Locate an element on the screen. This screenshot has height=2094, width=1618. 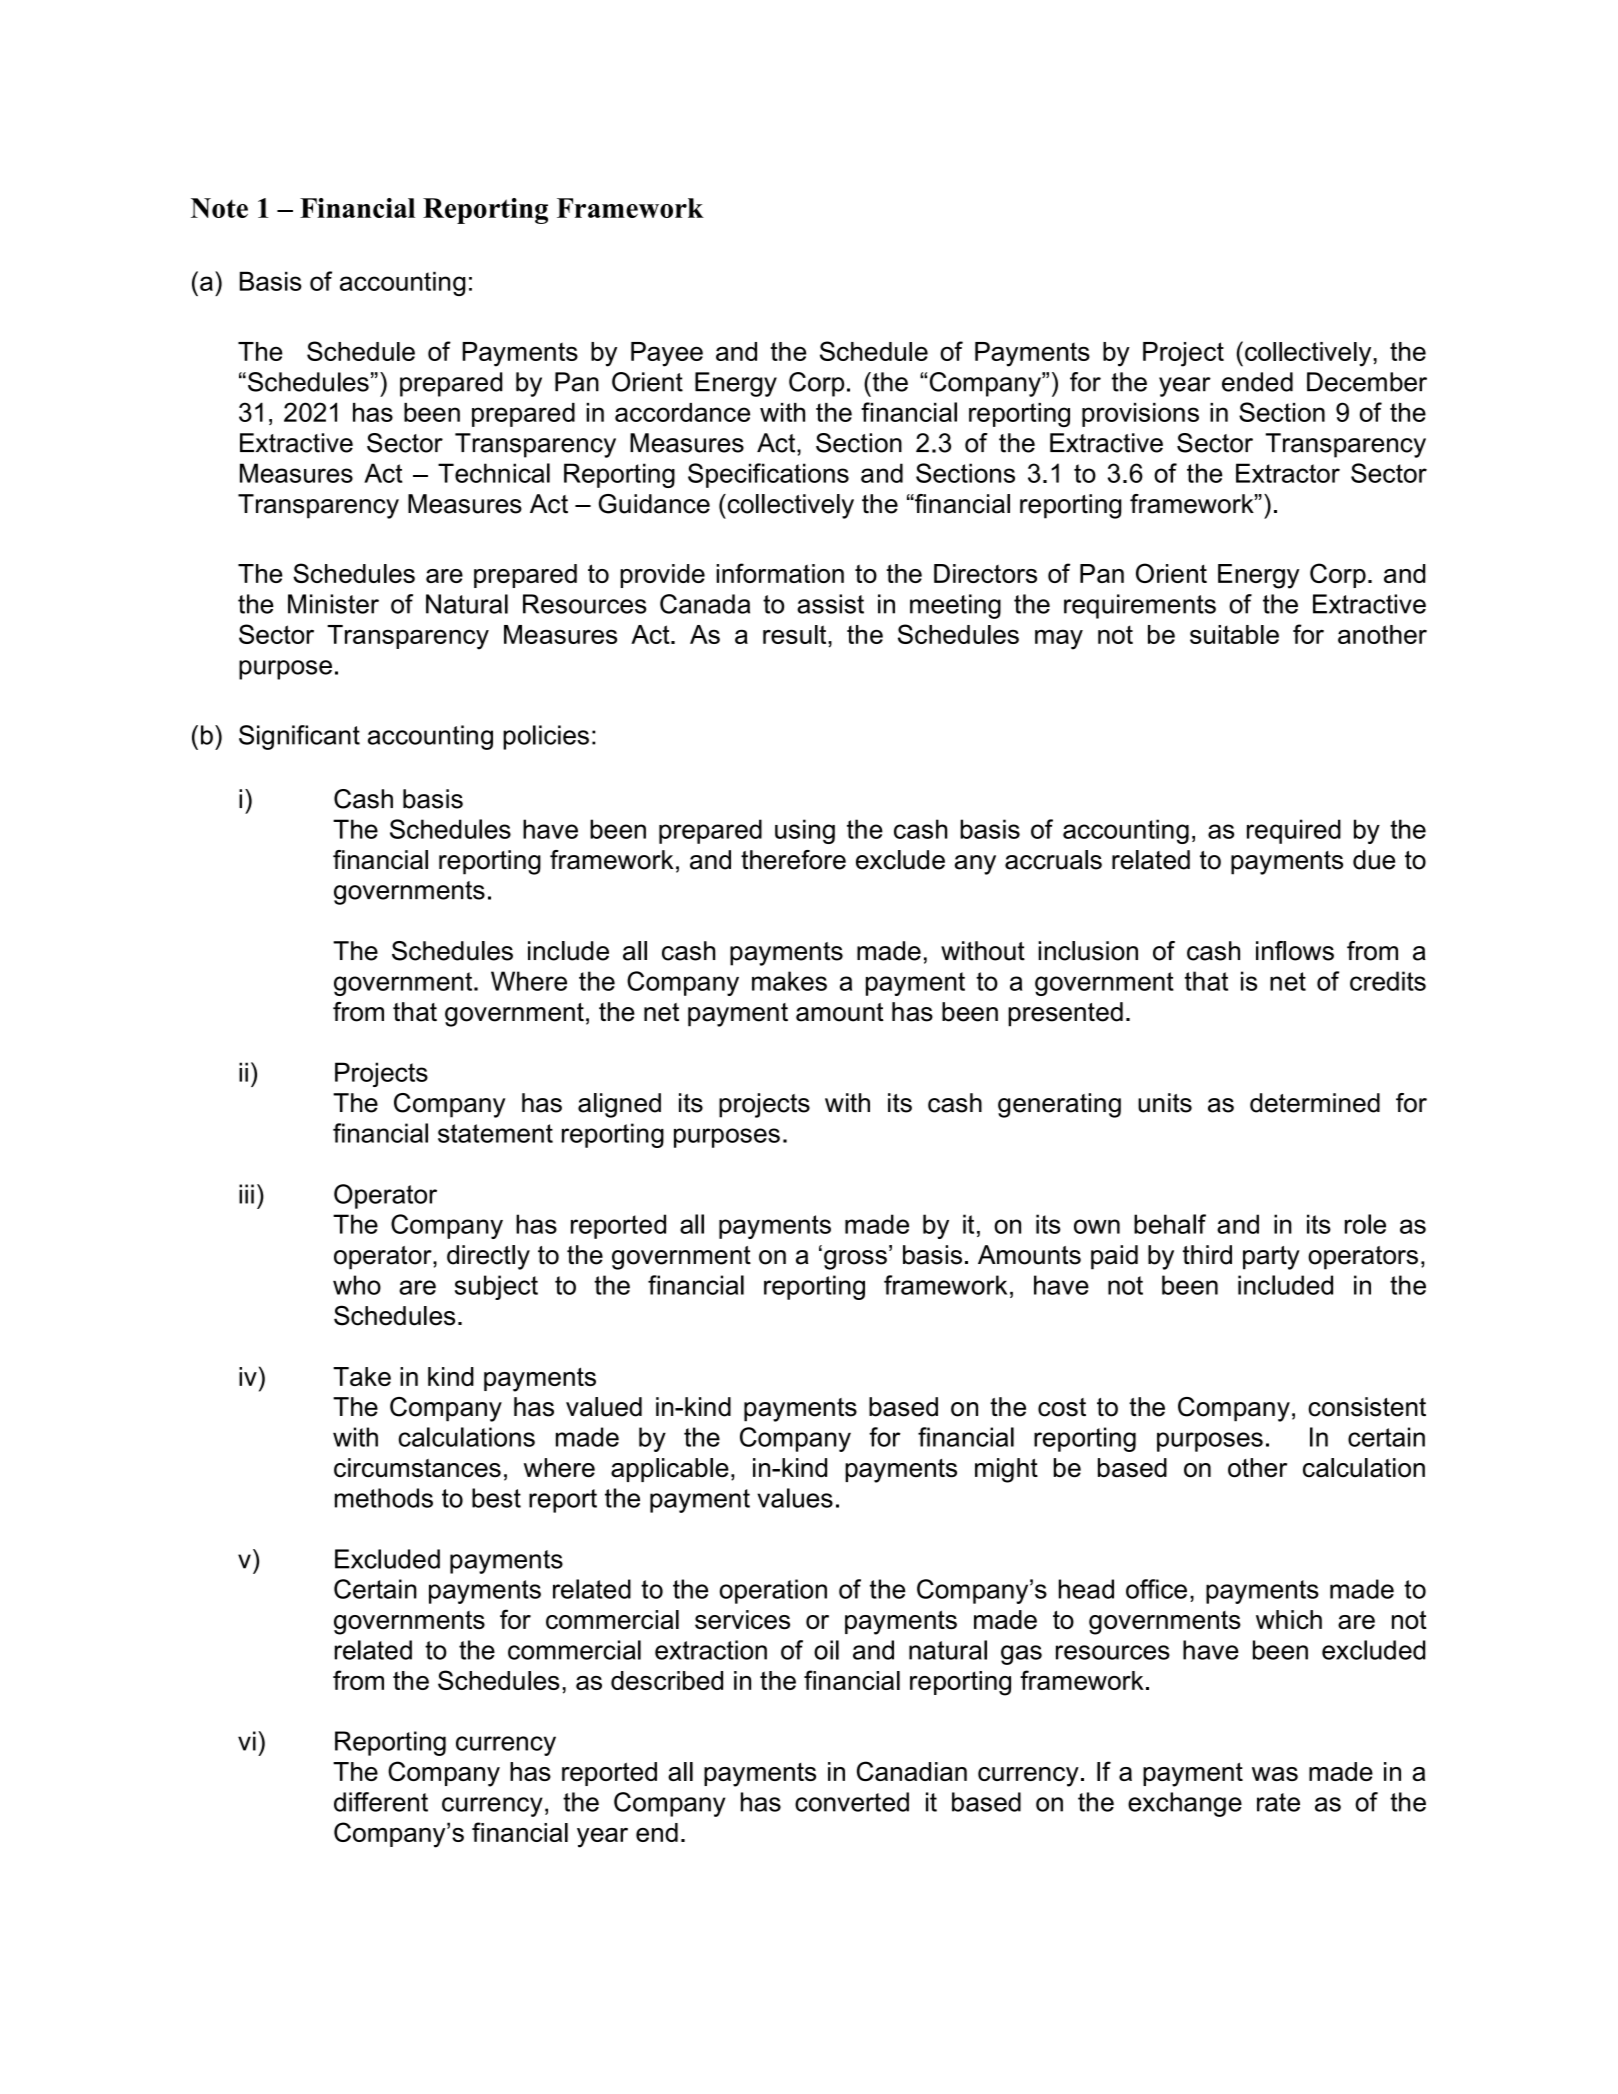
party is located at coordinates (1271, 1258).
